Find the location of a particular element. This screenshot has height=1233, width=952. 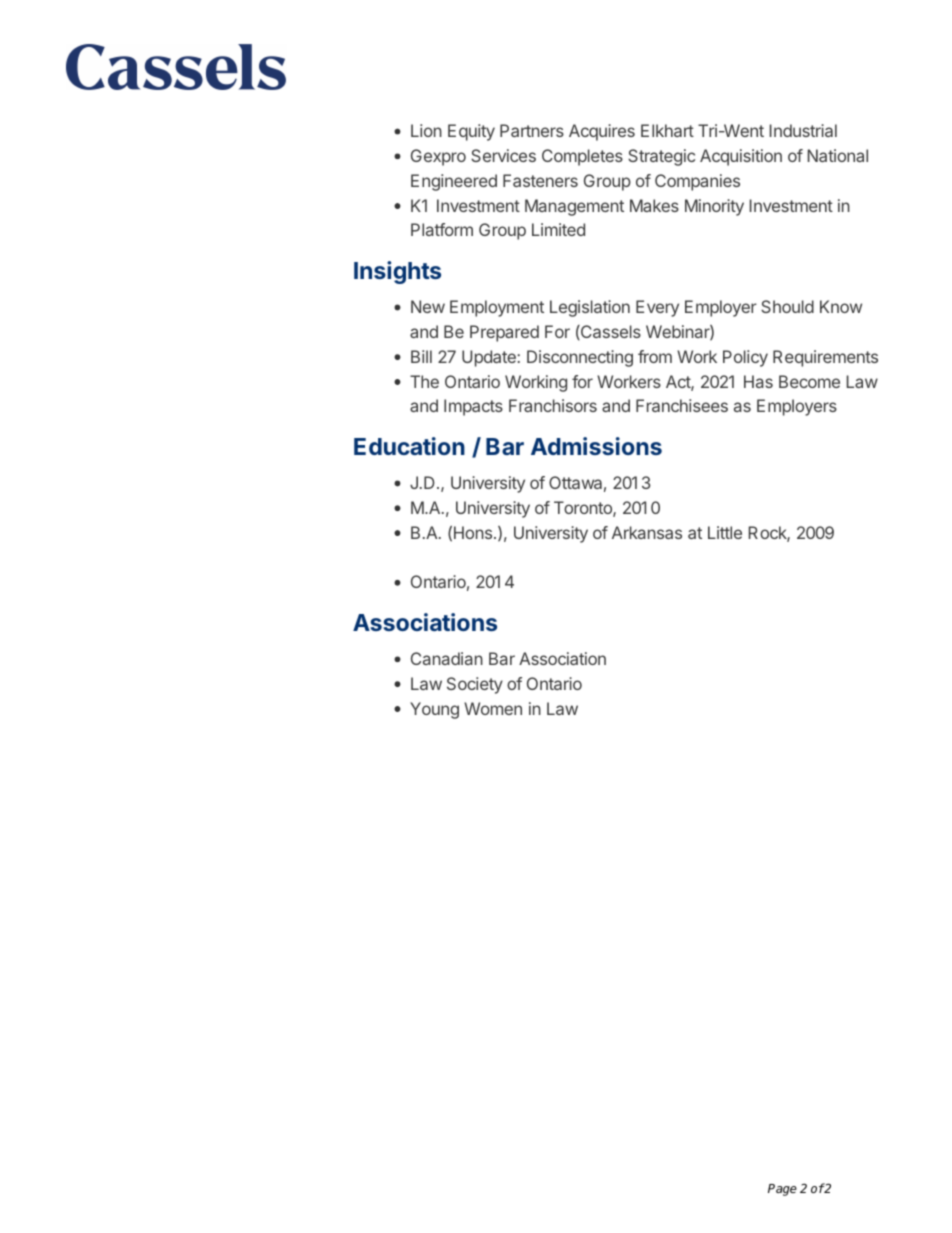

Page is located at coordinates (782, 1190).
